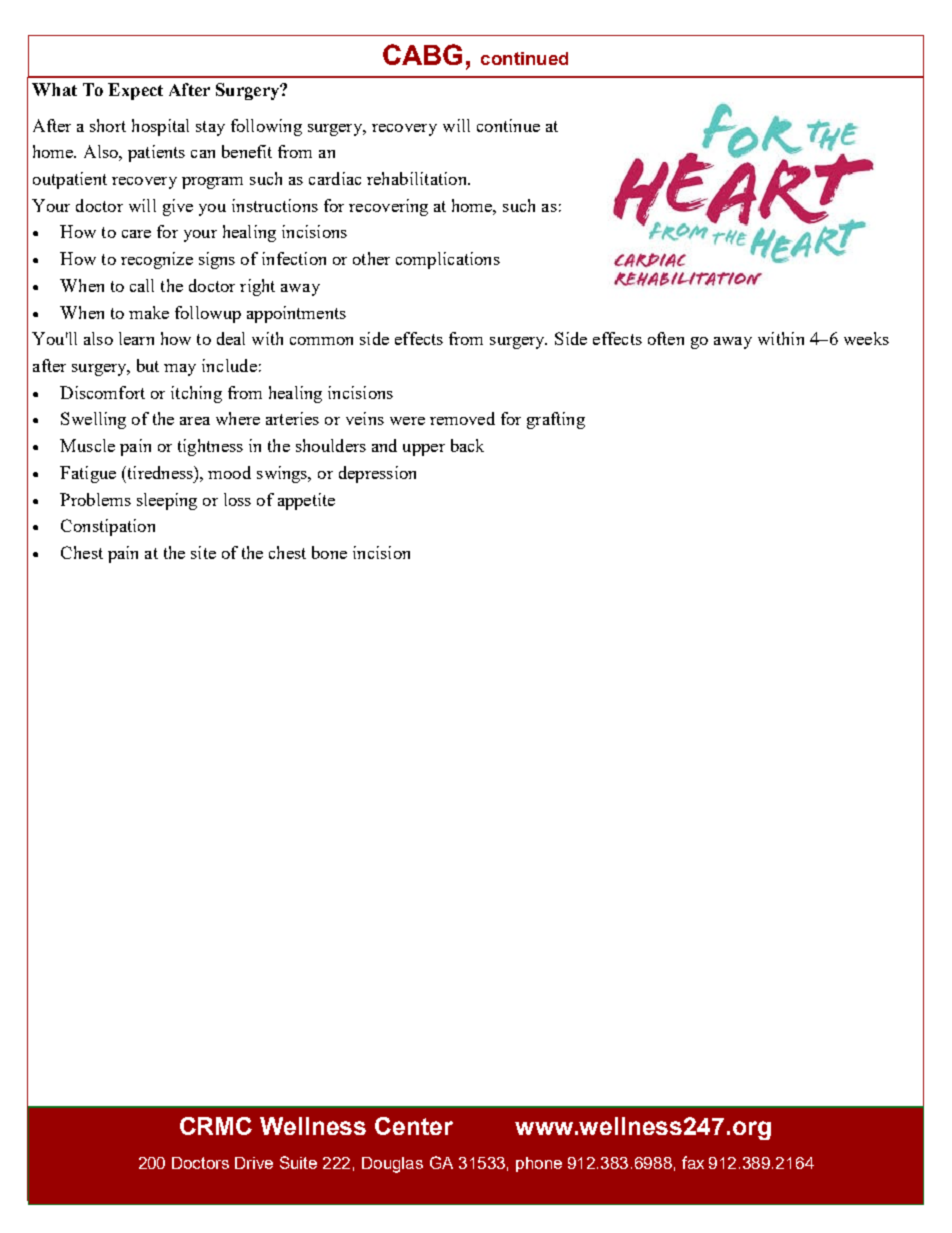 The height and width of the screenshot is (1233, 952). I want to click on site, so click(203, 552).
